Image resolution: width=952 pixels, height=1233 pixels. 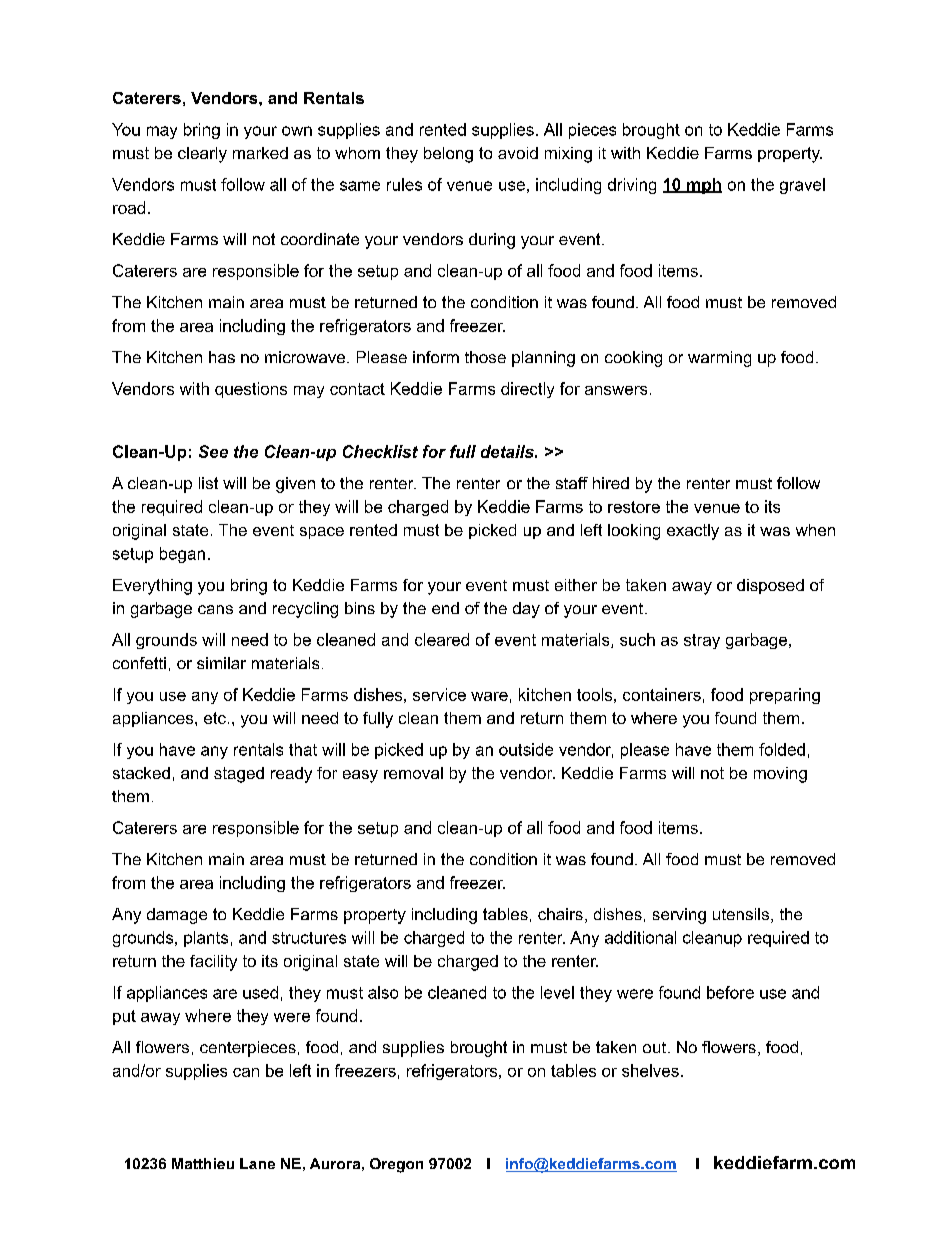 I want to click on Matthieu, so click(x=203, y=1163).
